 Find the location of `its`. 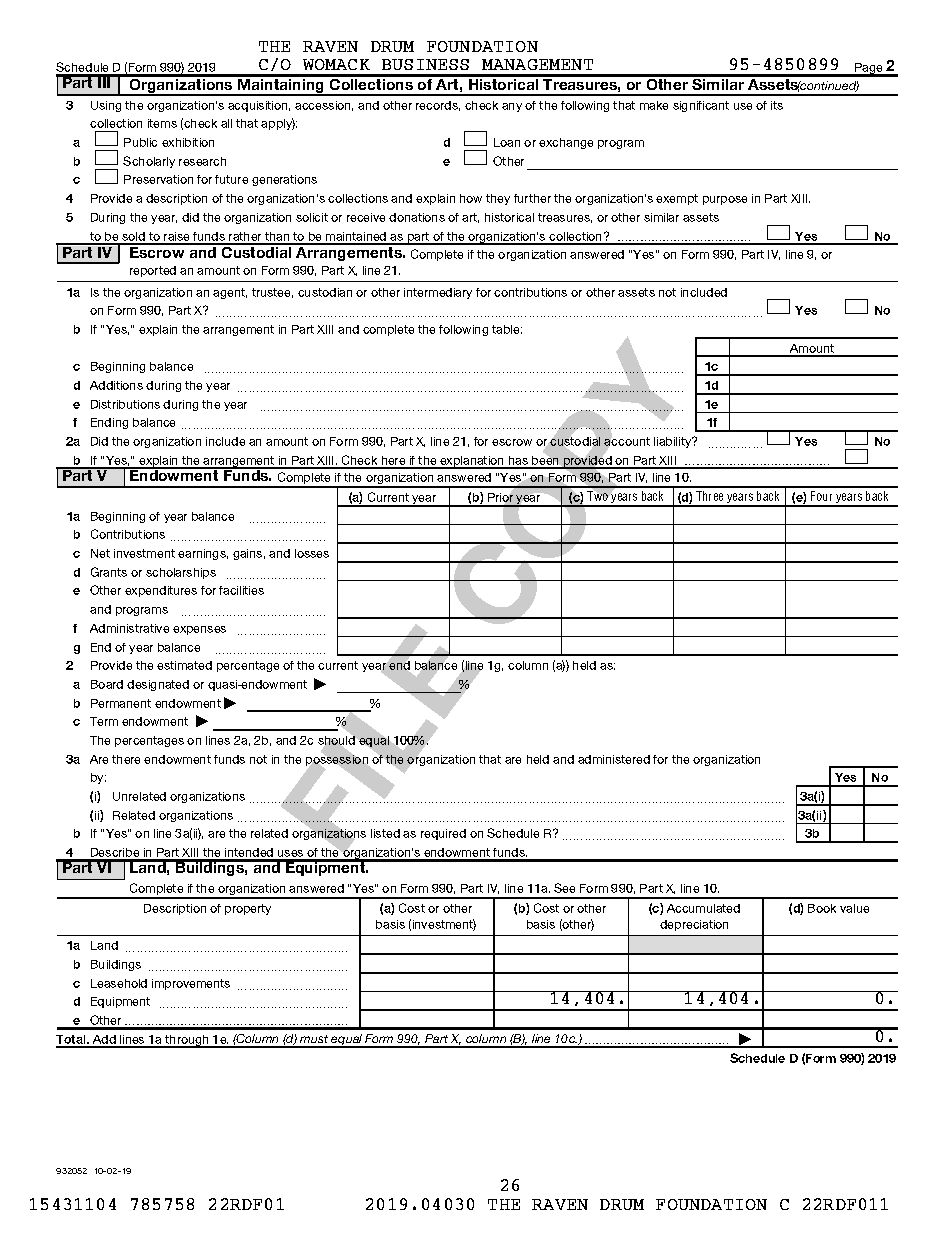

its is located at coordinates (777, 105).
